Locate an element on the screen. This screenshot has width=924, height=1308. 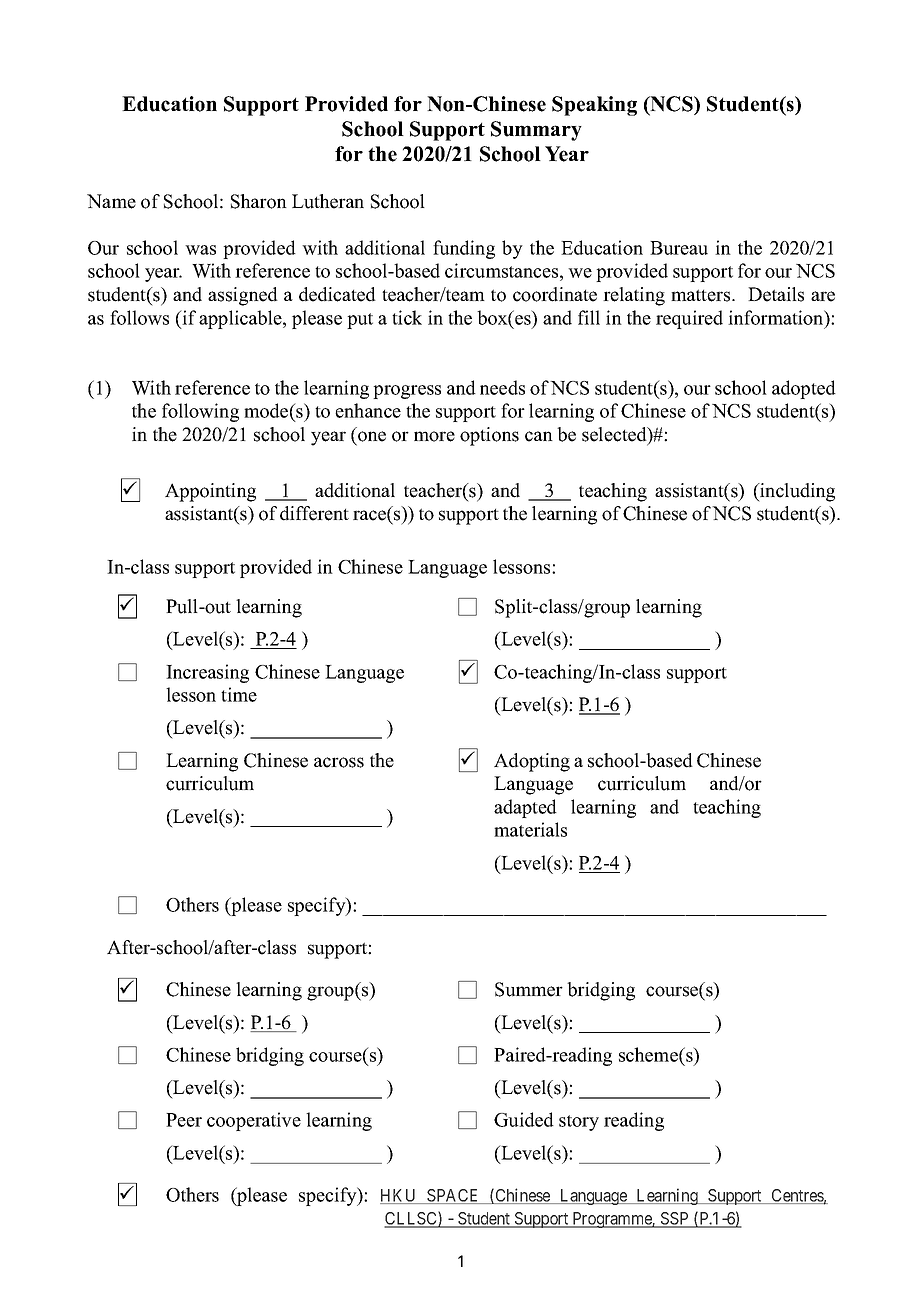
options is located at coordinates (489, 436).
